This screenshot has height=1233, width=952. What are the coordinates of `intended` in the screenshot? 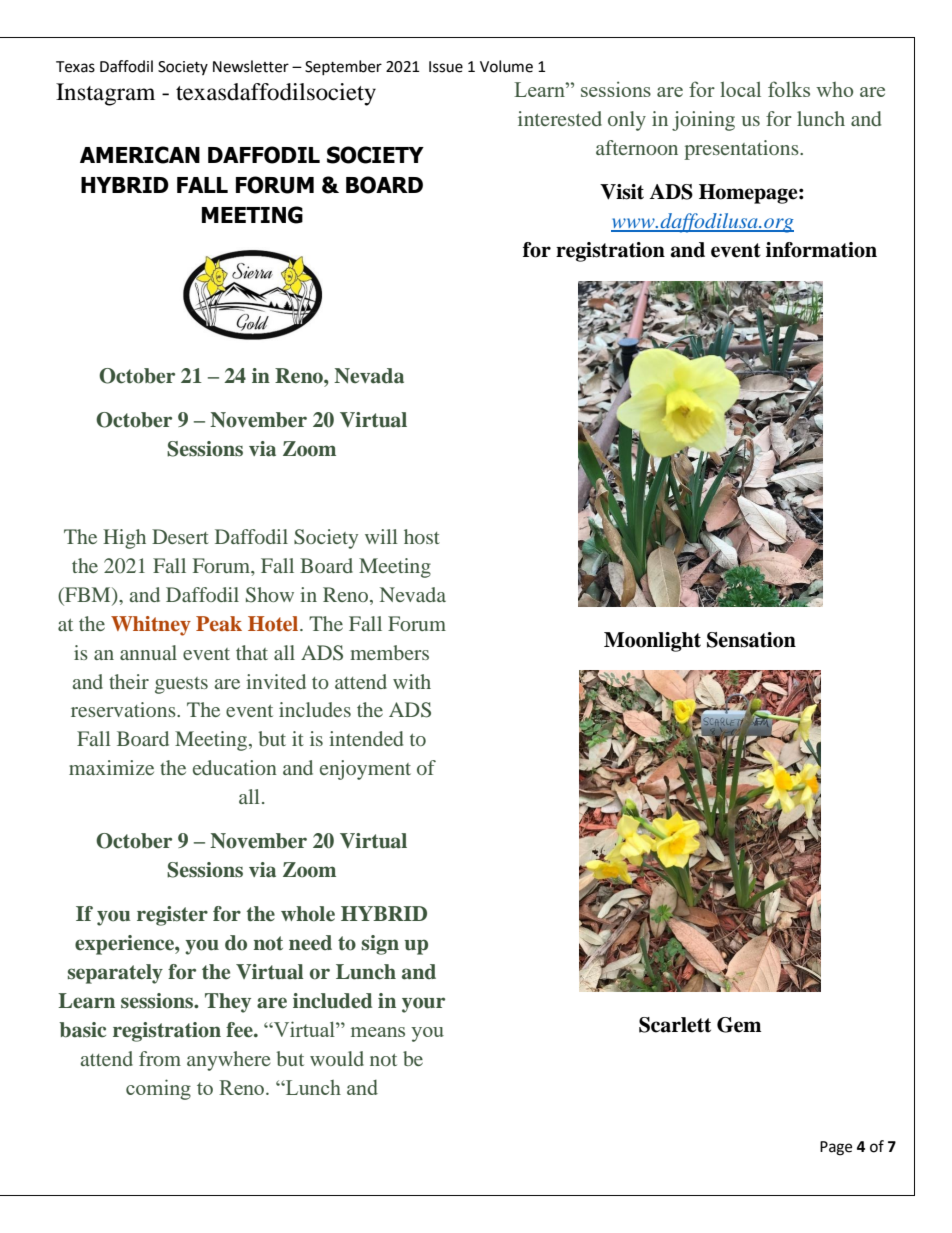 It's located at (366, 738).
